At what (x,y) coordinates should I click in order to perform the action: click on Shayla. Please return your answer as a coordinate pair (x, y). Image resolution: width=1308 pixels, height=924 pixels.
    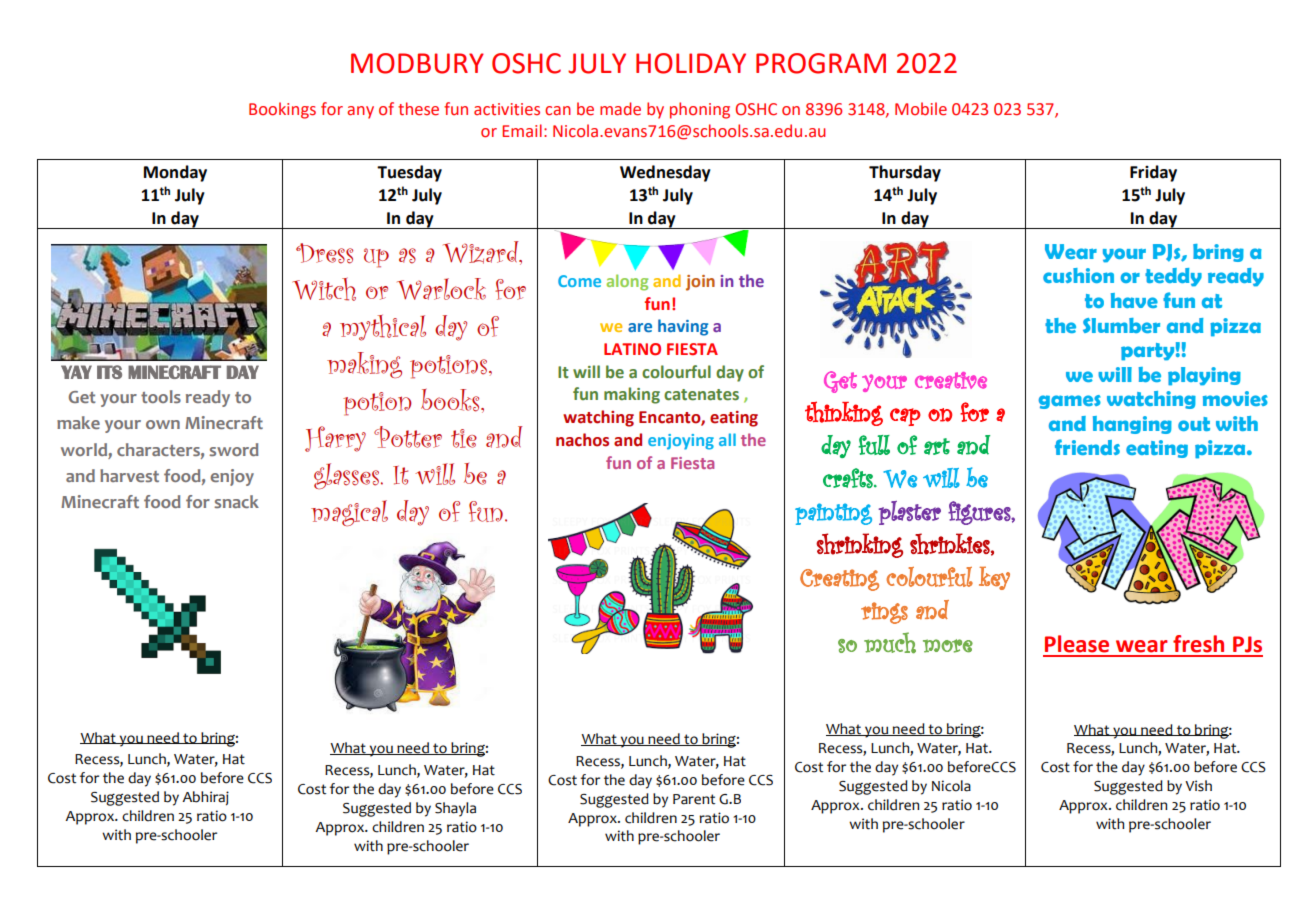
    Looking at the image, I should click on (455, 809).
